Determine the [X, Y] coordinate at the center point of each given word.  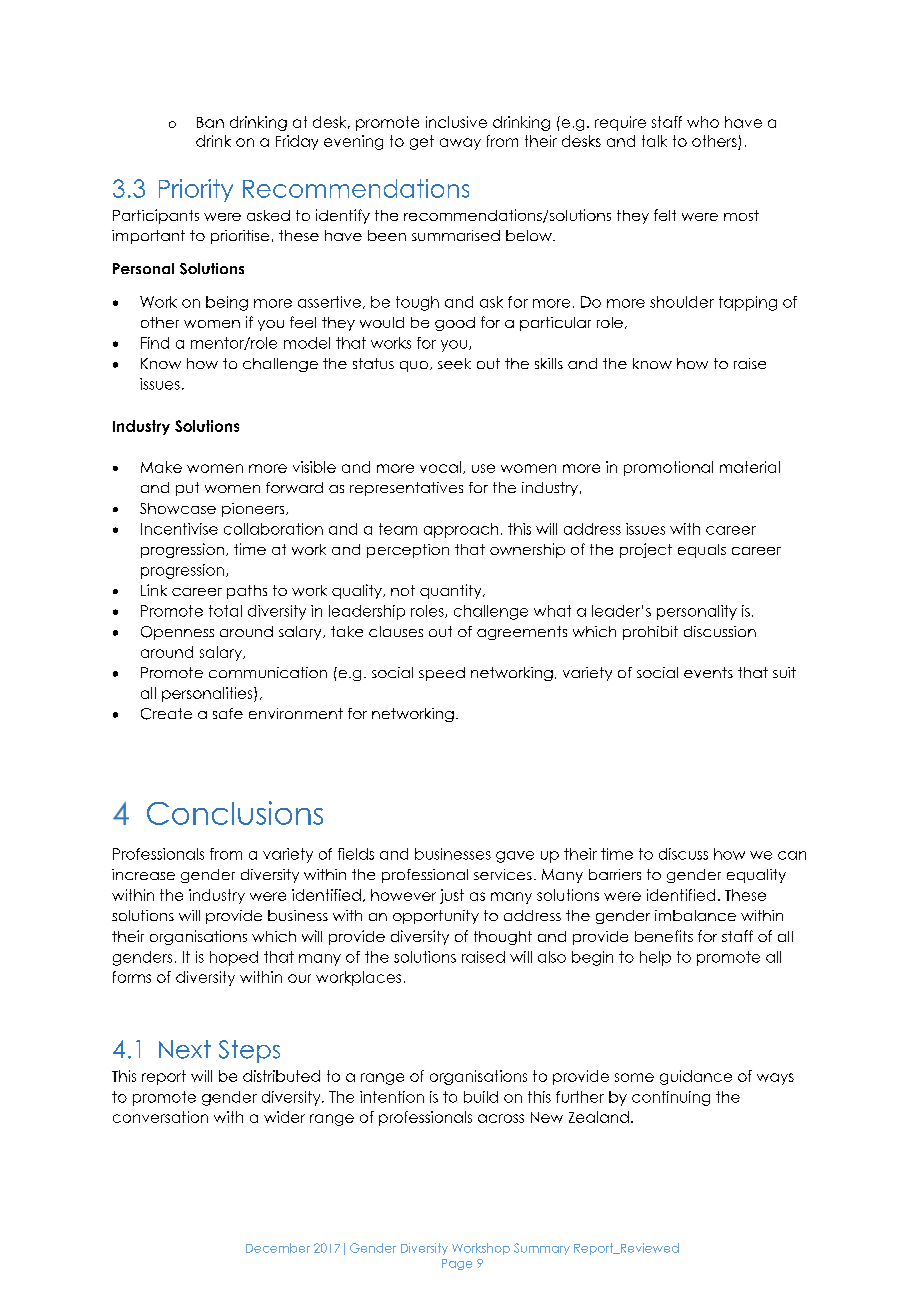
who [703, 122]
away [460, 144]
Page [457, 1264]
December [278, 1248]
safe [228, 713]
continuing [671, 1098]
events [708, 672]
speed [442, 674]
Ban [210, 122]
